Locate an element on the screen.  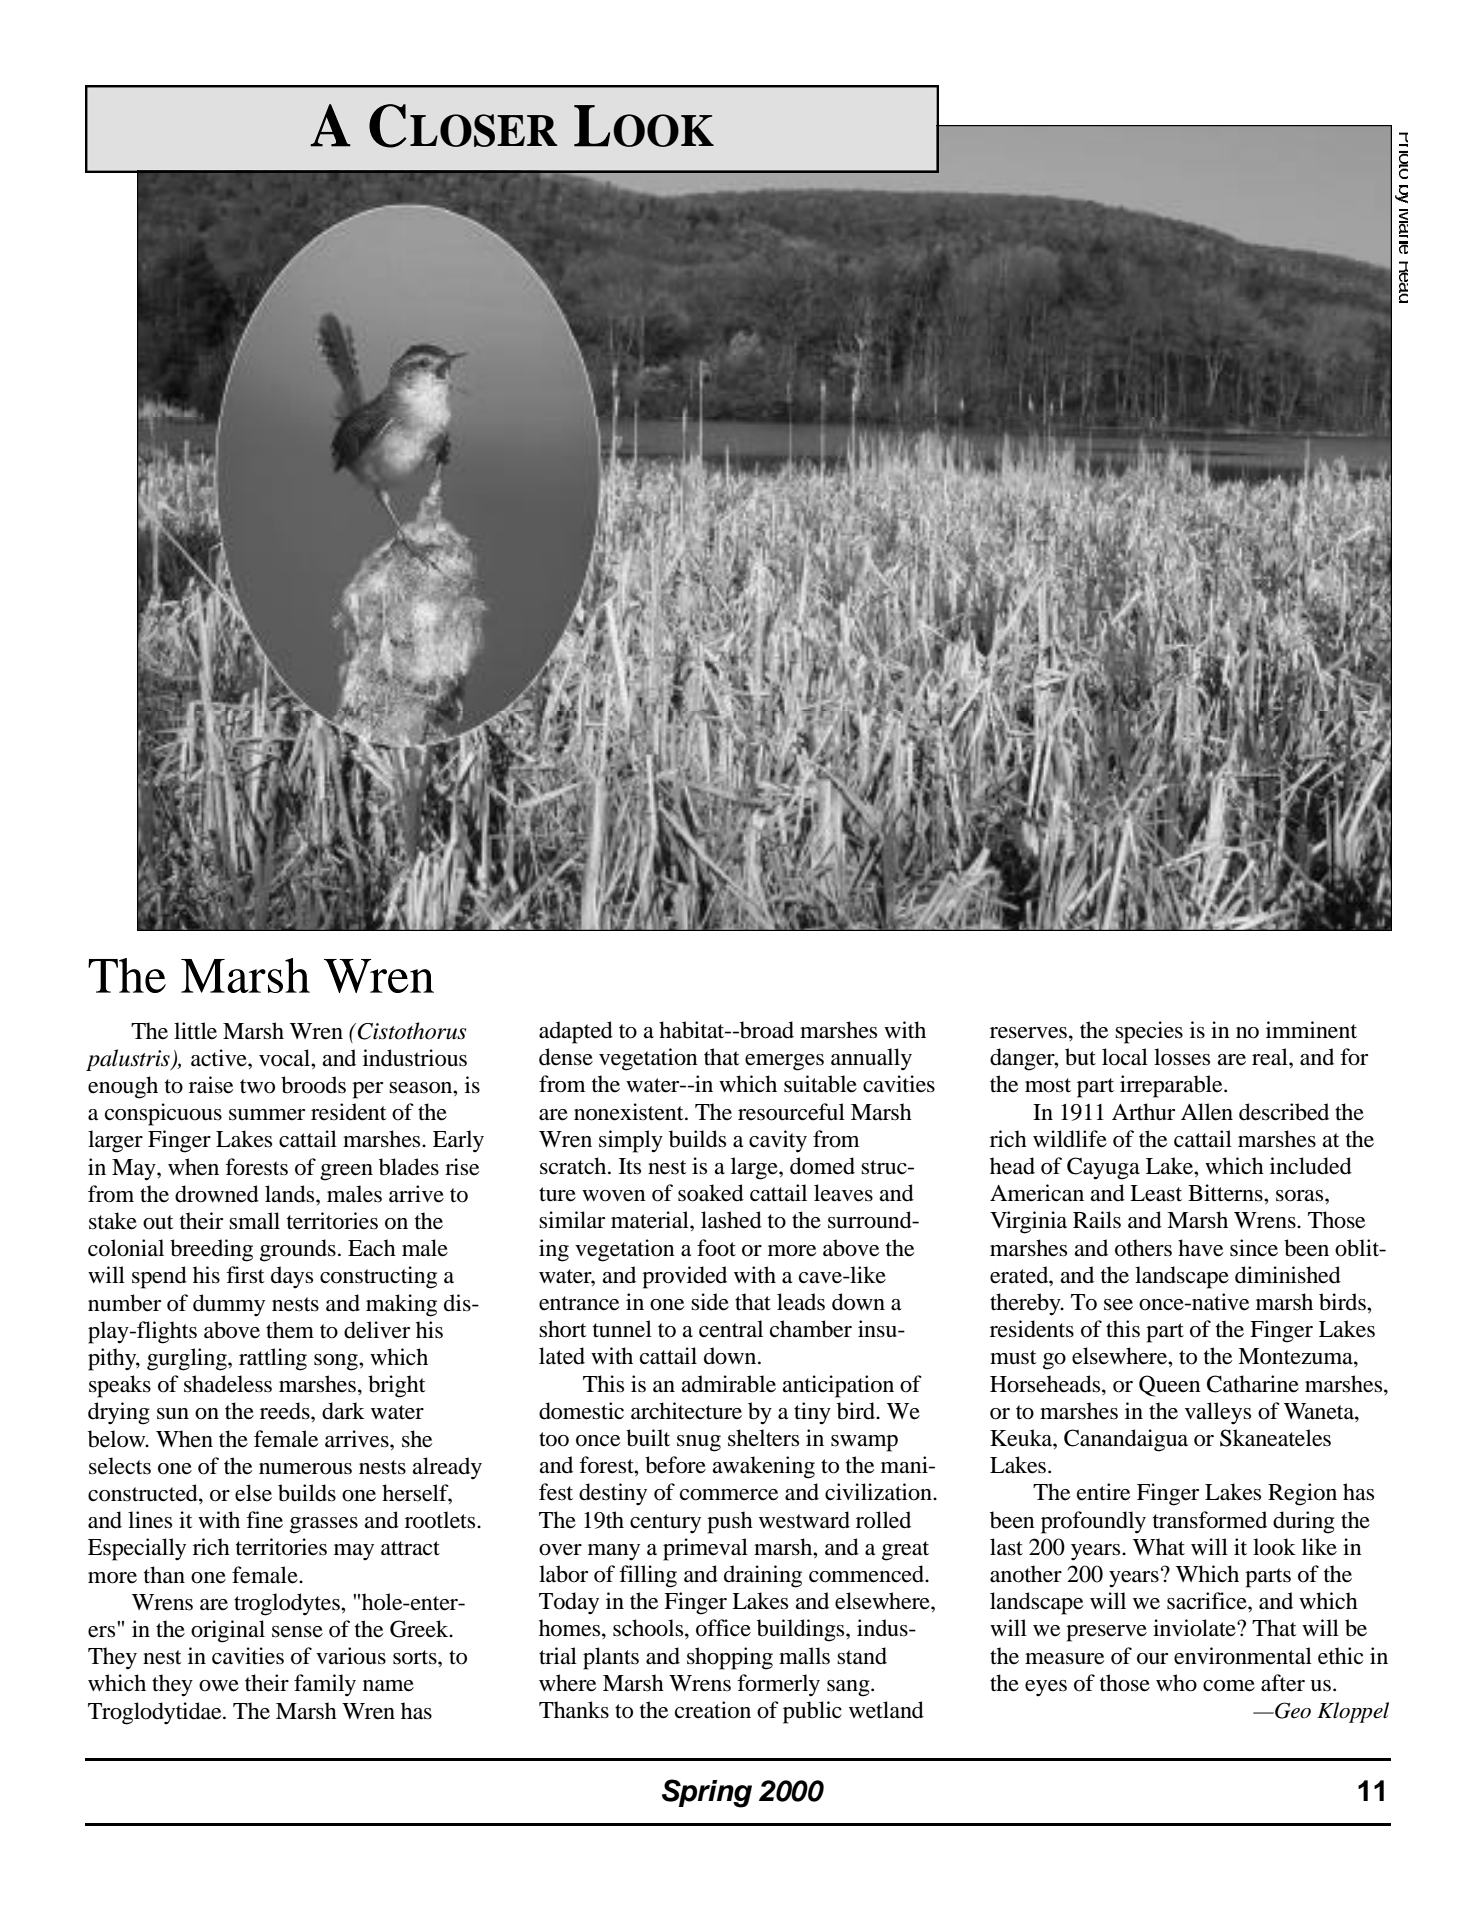
numerous is located at coordinates (305, 1469).
